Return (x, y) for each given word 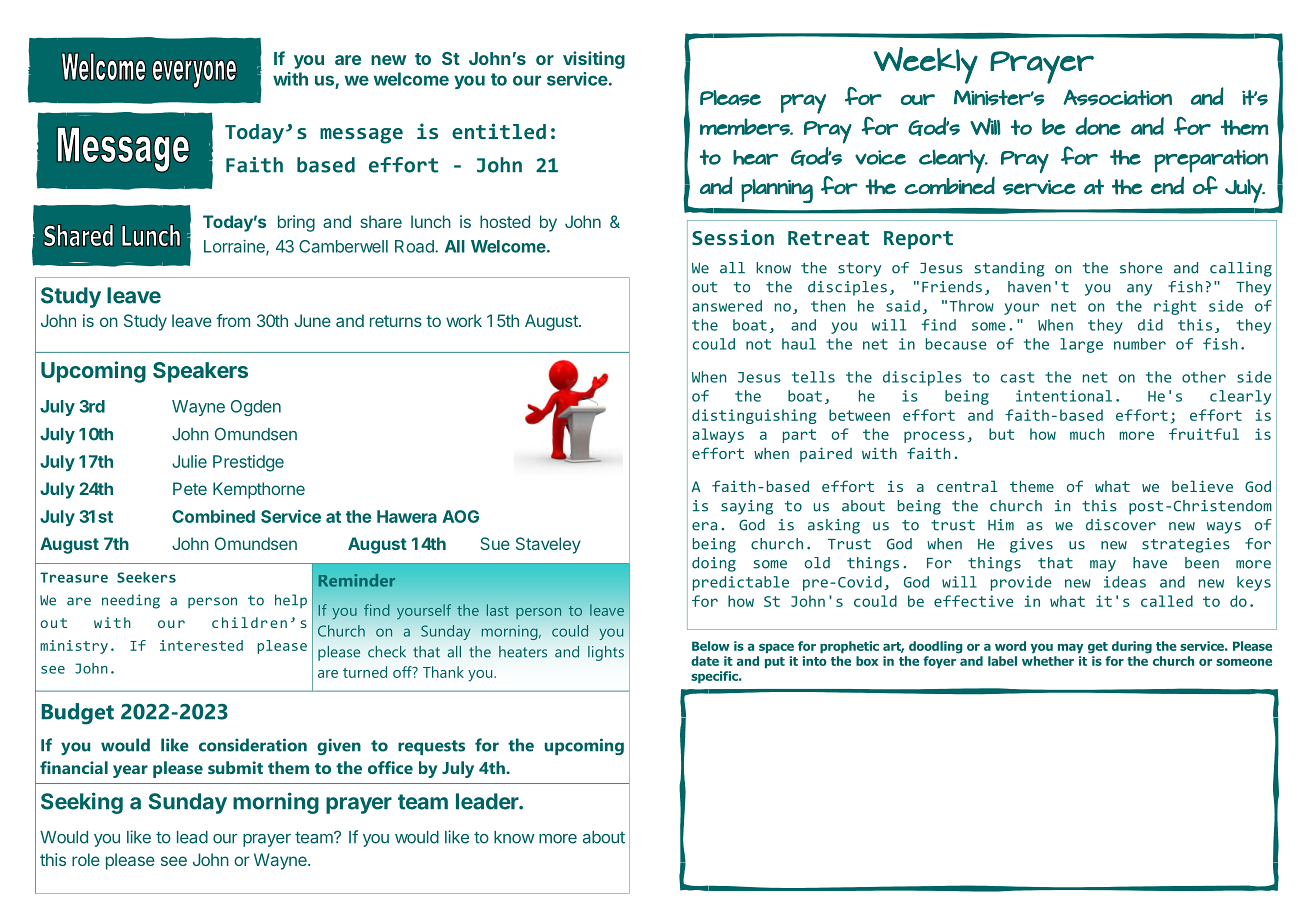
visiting (594, 60)
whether (1048, 661)
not (758, 344)
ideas (1125, 582)
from (233, 320)
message (361, 136)
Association (1117, 97)
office (390, 767)
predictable (741, 583)
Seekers (146, 577)
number (1140, 344)
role (86, 859)
